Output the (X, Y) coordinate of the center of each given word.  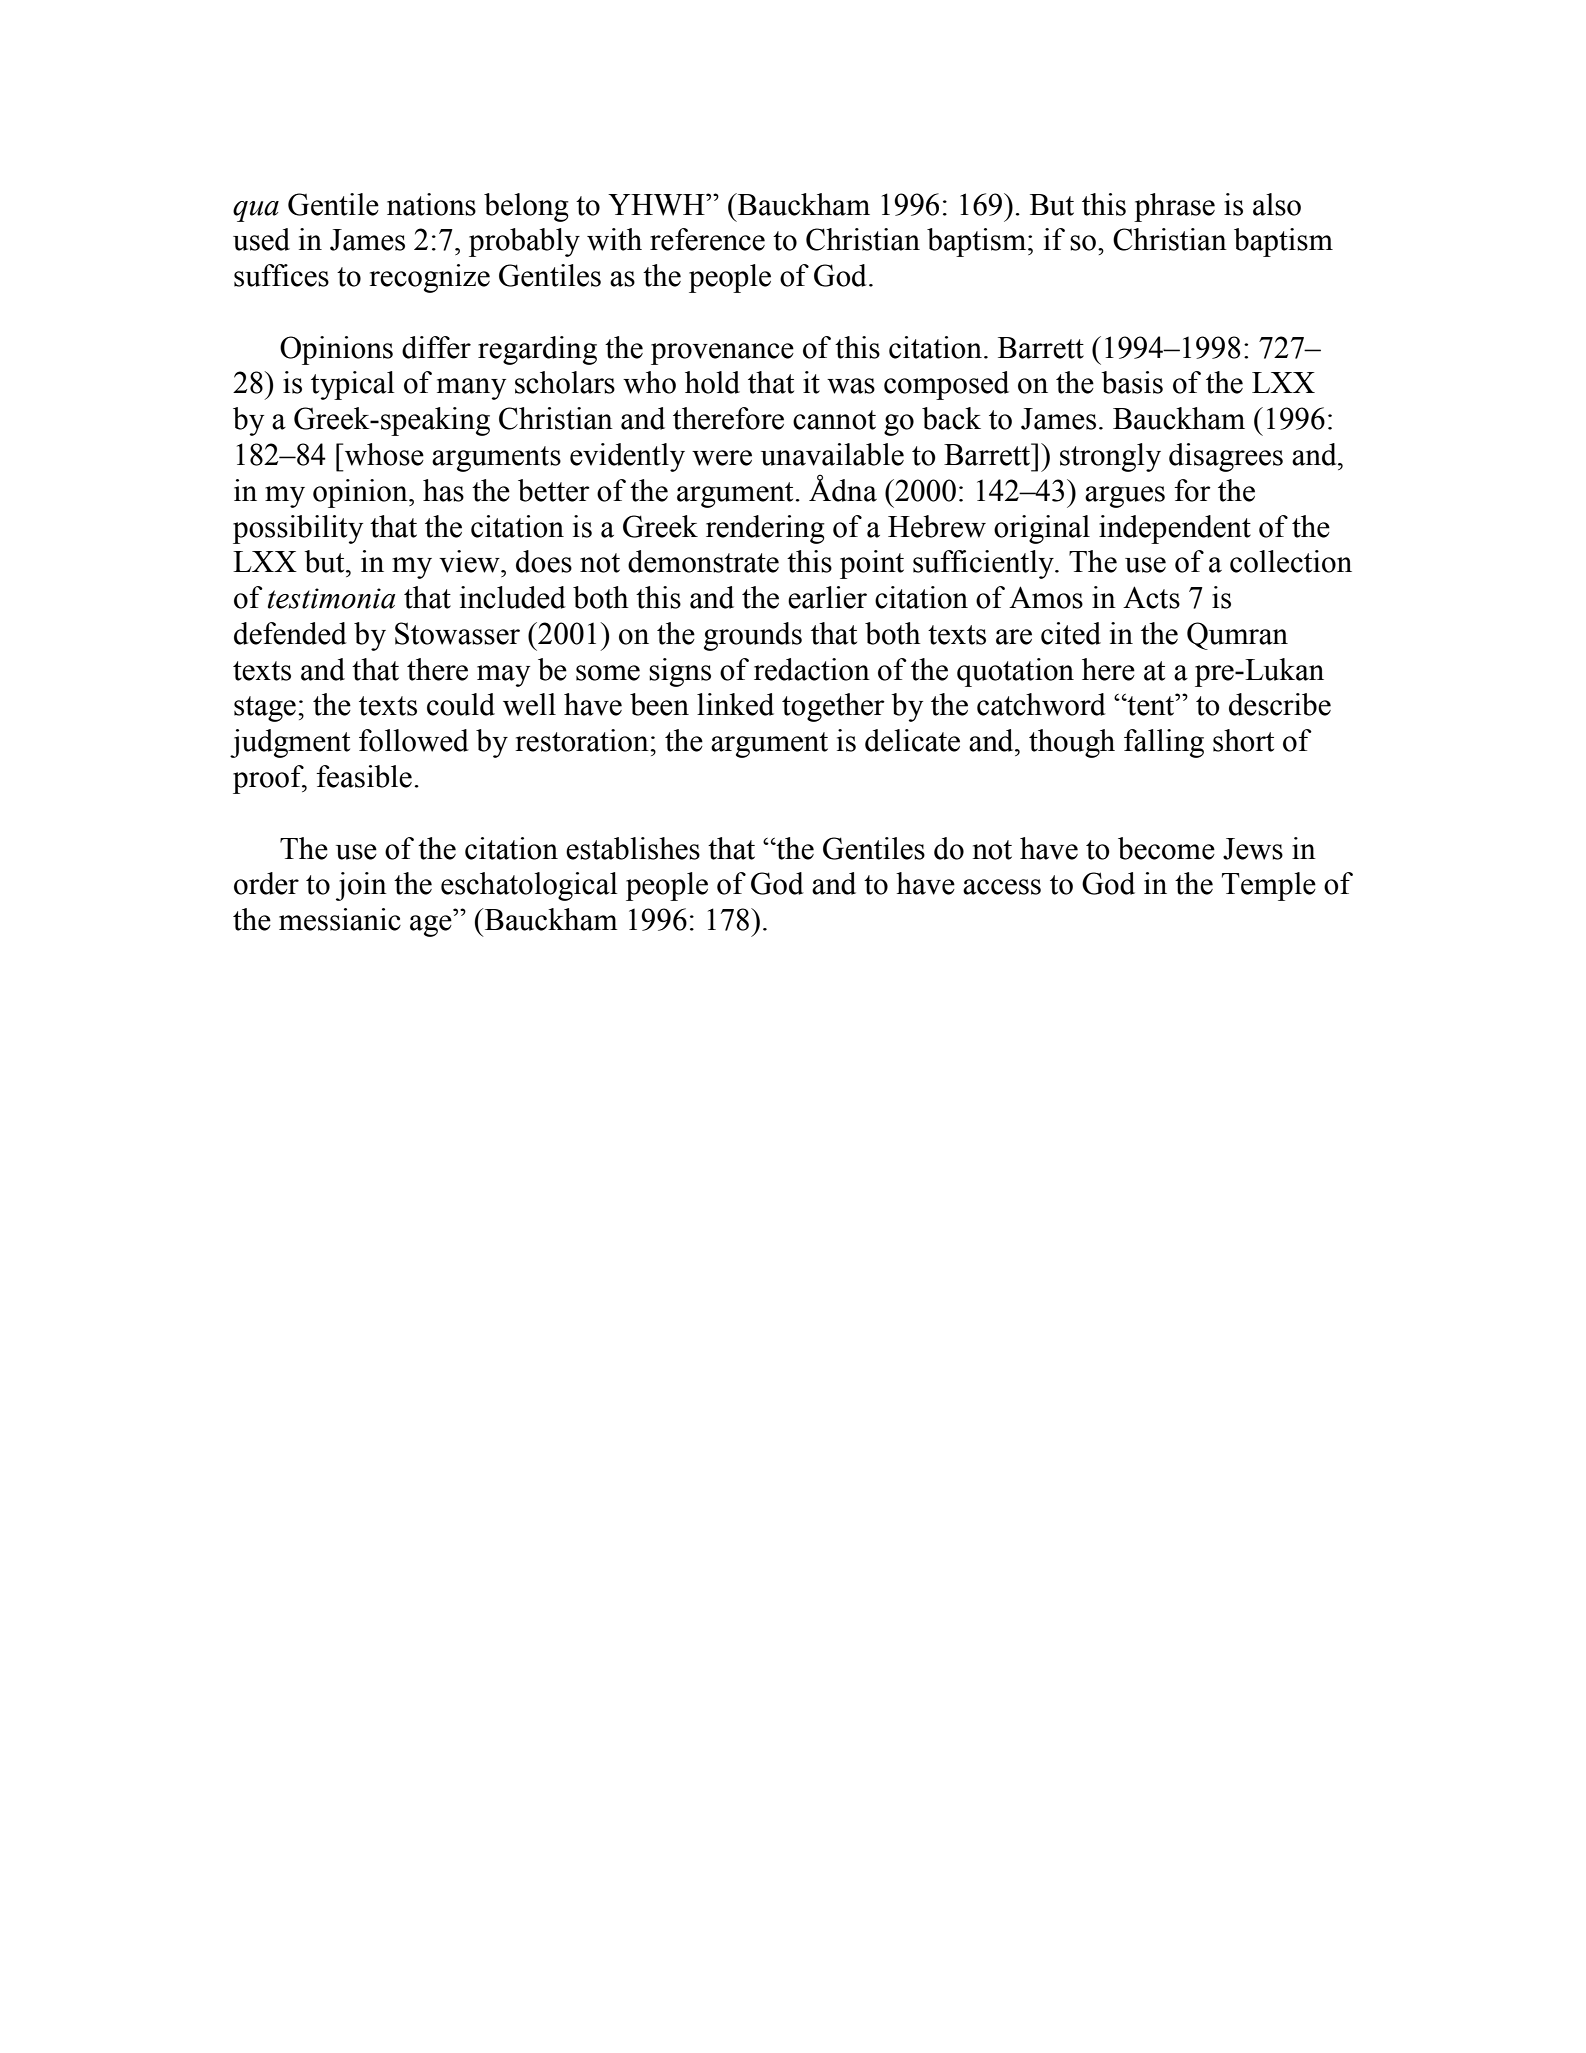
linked (735, 704)
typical (352, 385)
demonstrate (703, 561)
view (470, 561)
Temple (1269, 886)
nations (431, 204)
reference (707, 239)
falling (1164, 743)
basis (1132, 382)
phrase (1174, 207)
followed (414, 740)
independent (1175, 529)
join (361, 886)
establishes (633, 848)
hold (712, 382)
